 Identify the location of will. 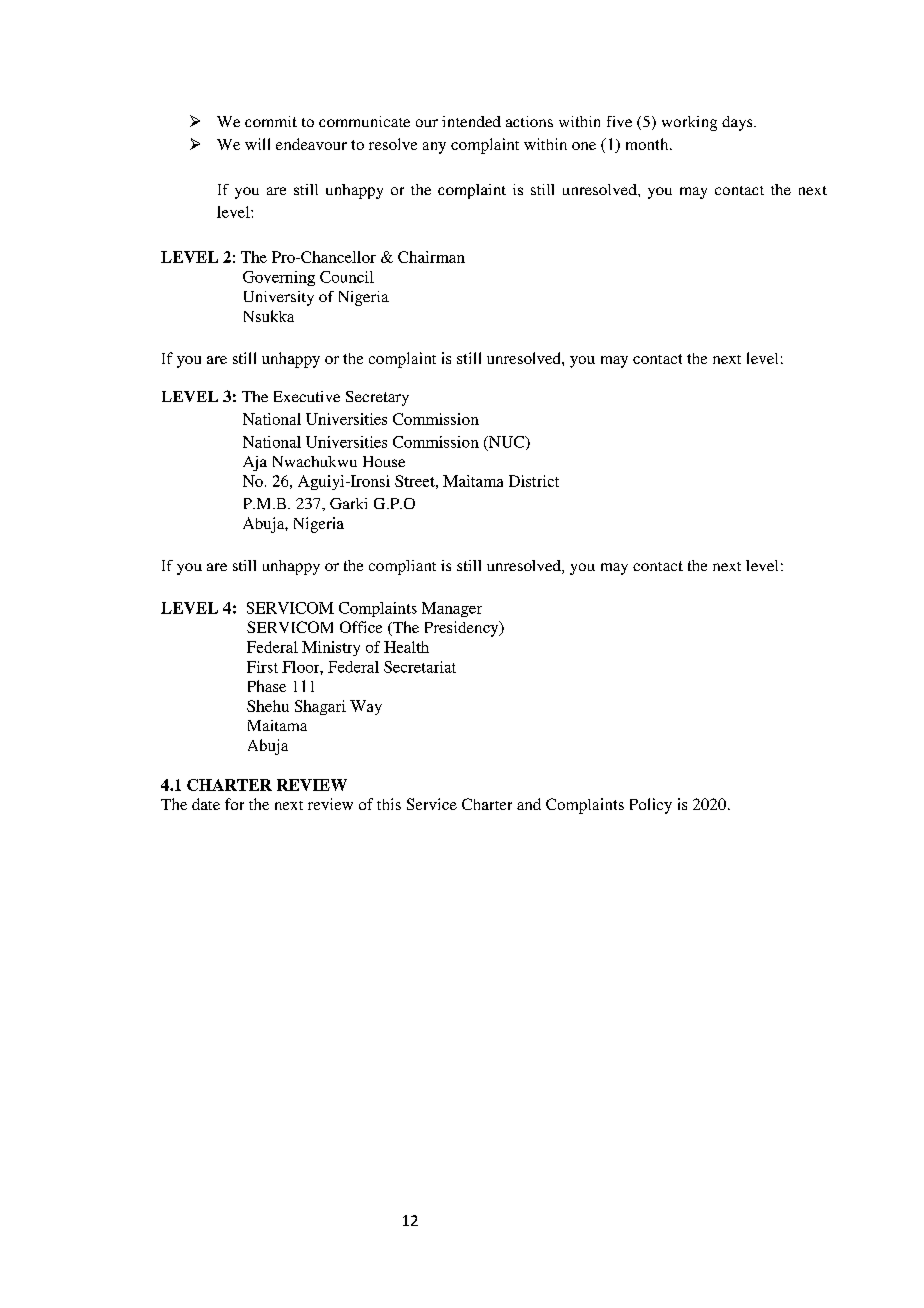
(257, 144).
